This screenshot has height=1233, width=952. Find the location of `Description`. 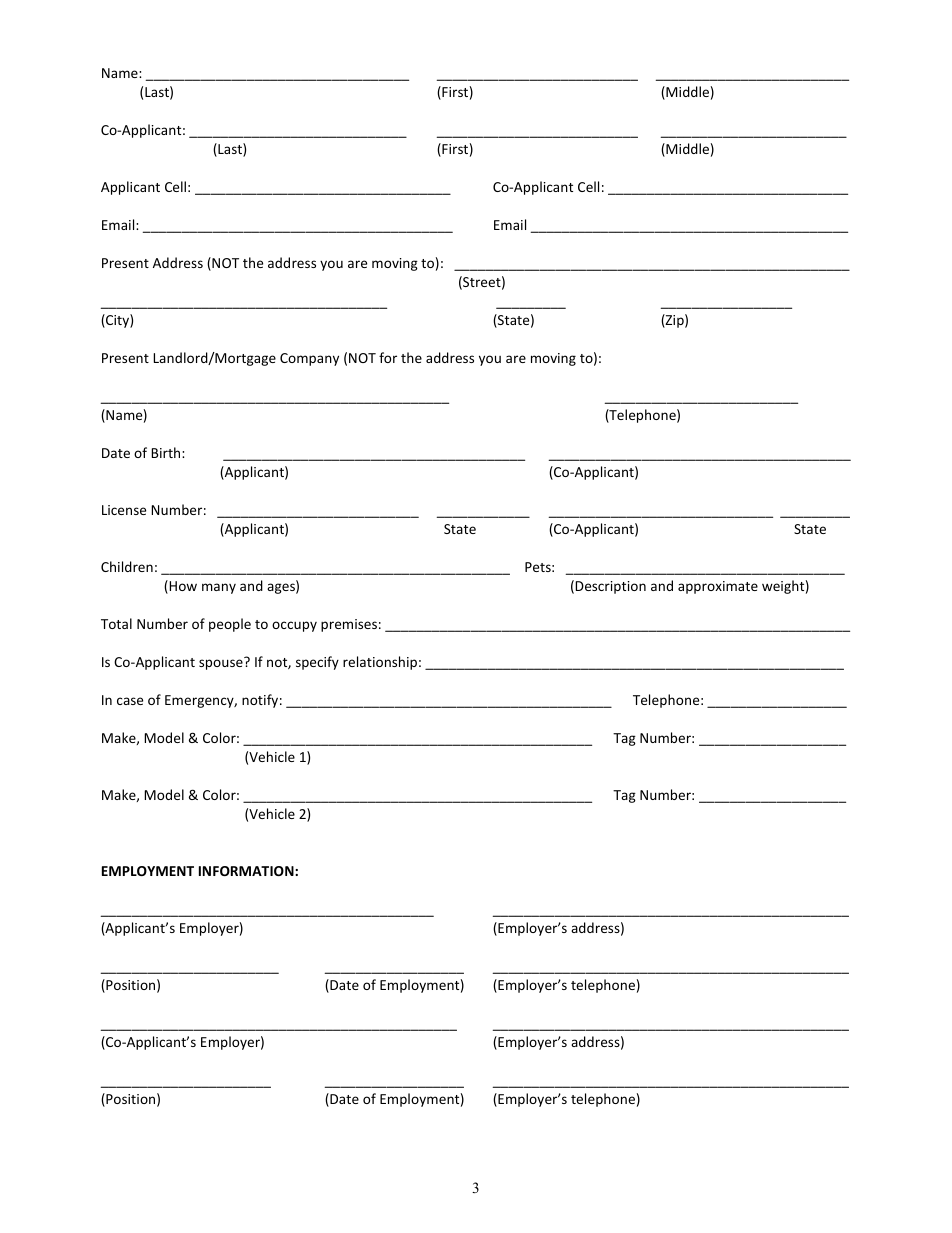

Description is located at coordinates (610, 587).
